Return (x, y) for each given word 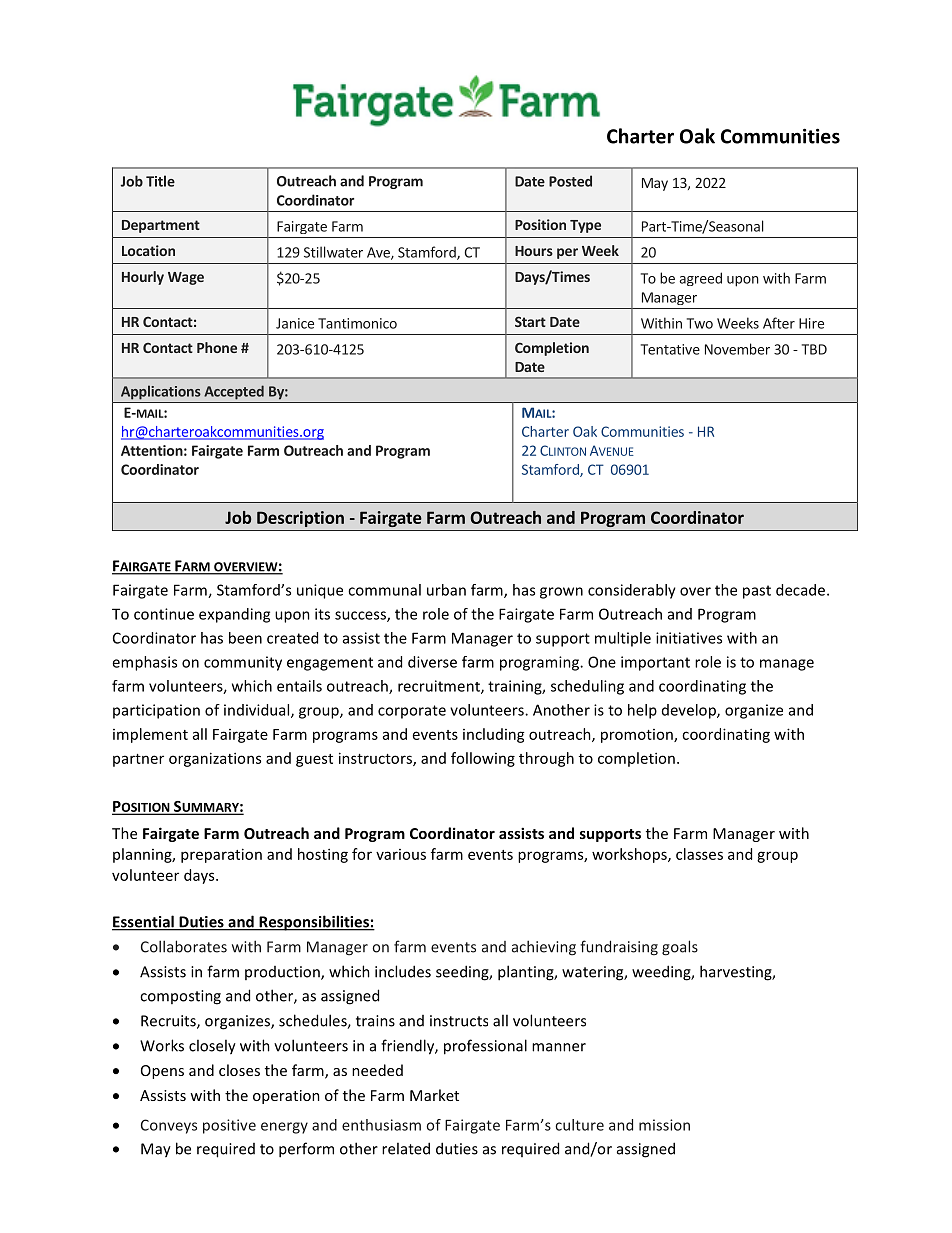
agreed (700, 279)
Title (160, 181)
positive (229, 1126)
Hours (534, 251)
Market (434, 1095)
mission (664, 1125)
